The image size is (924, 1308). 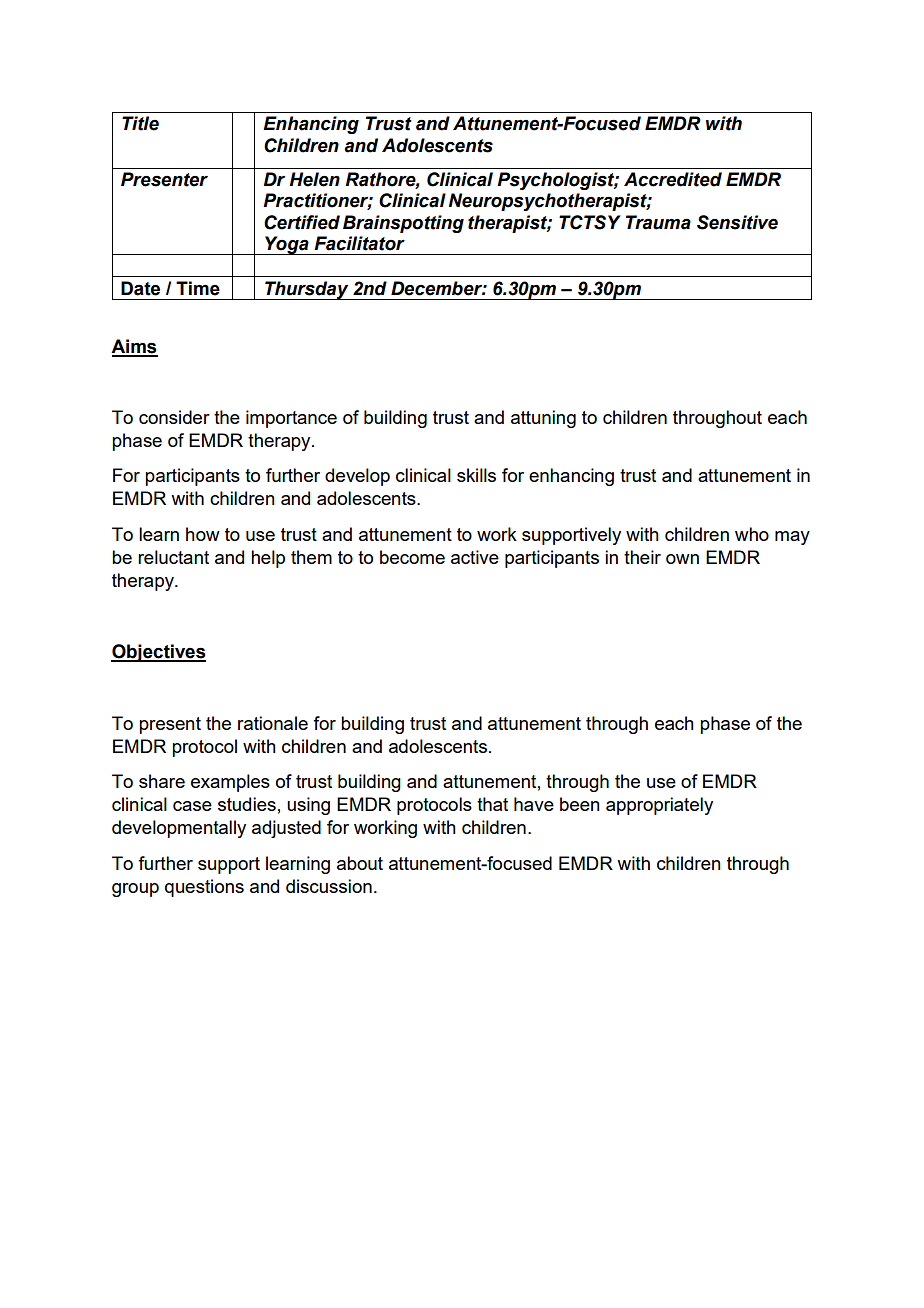 What do you see at coordinates (737, 222) in the page?
I see `Sensitive` at bounding box center [737, 222].
